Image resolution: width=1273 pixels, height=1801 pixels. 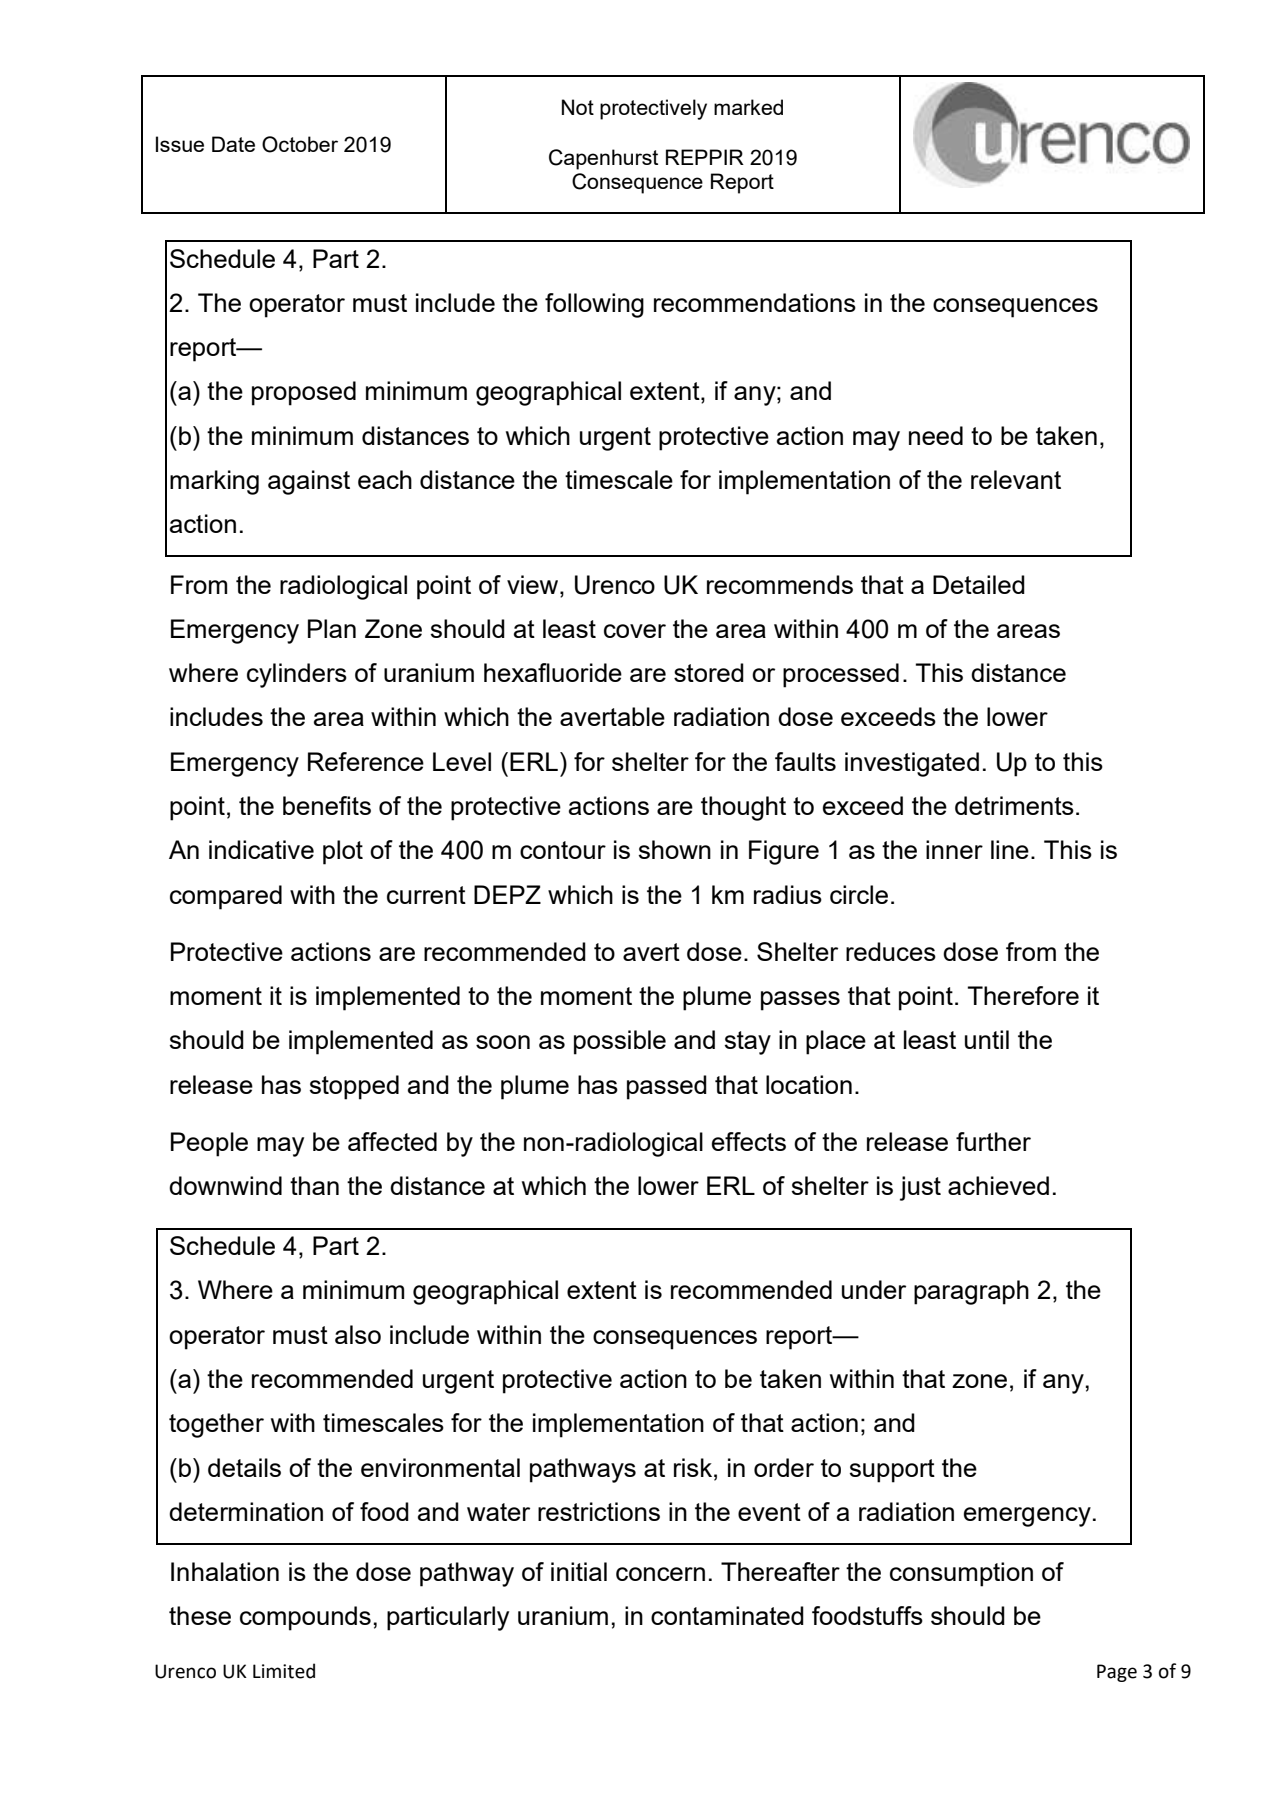 What do you see at coordinates (1010, 849) in the page?
I see `line` at bounding box center [1010, 849].
